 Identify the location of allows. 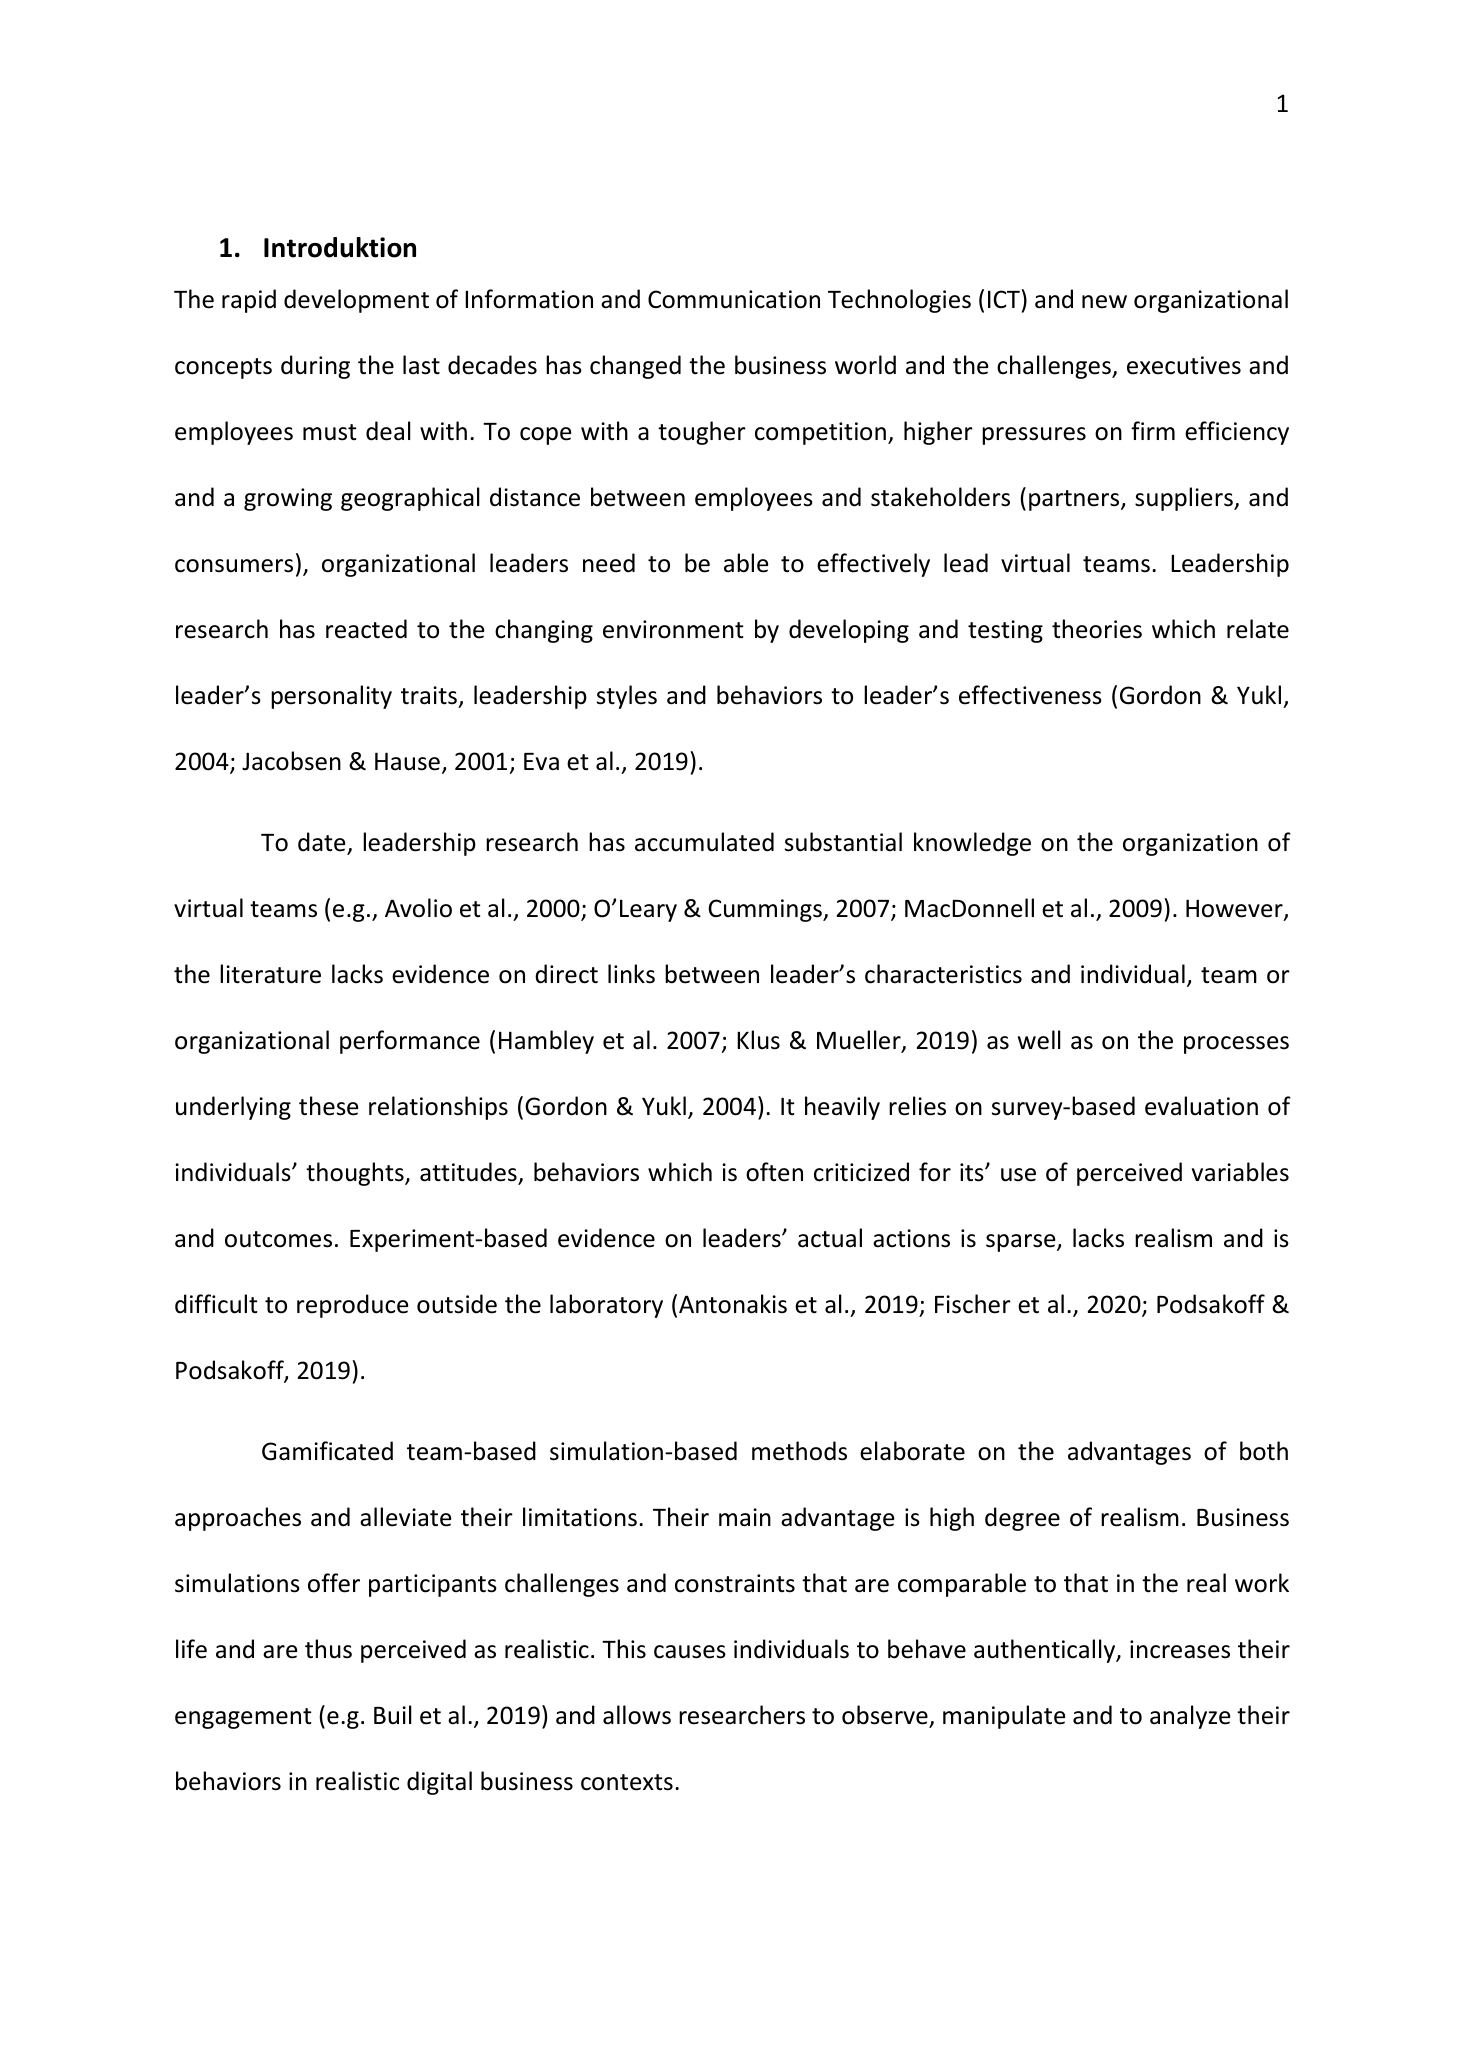
(637, 1715).
